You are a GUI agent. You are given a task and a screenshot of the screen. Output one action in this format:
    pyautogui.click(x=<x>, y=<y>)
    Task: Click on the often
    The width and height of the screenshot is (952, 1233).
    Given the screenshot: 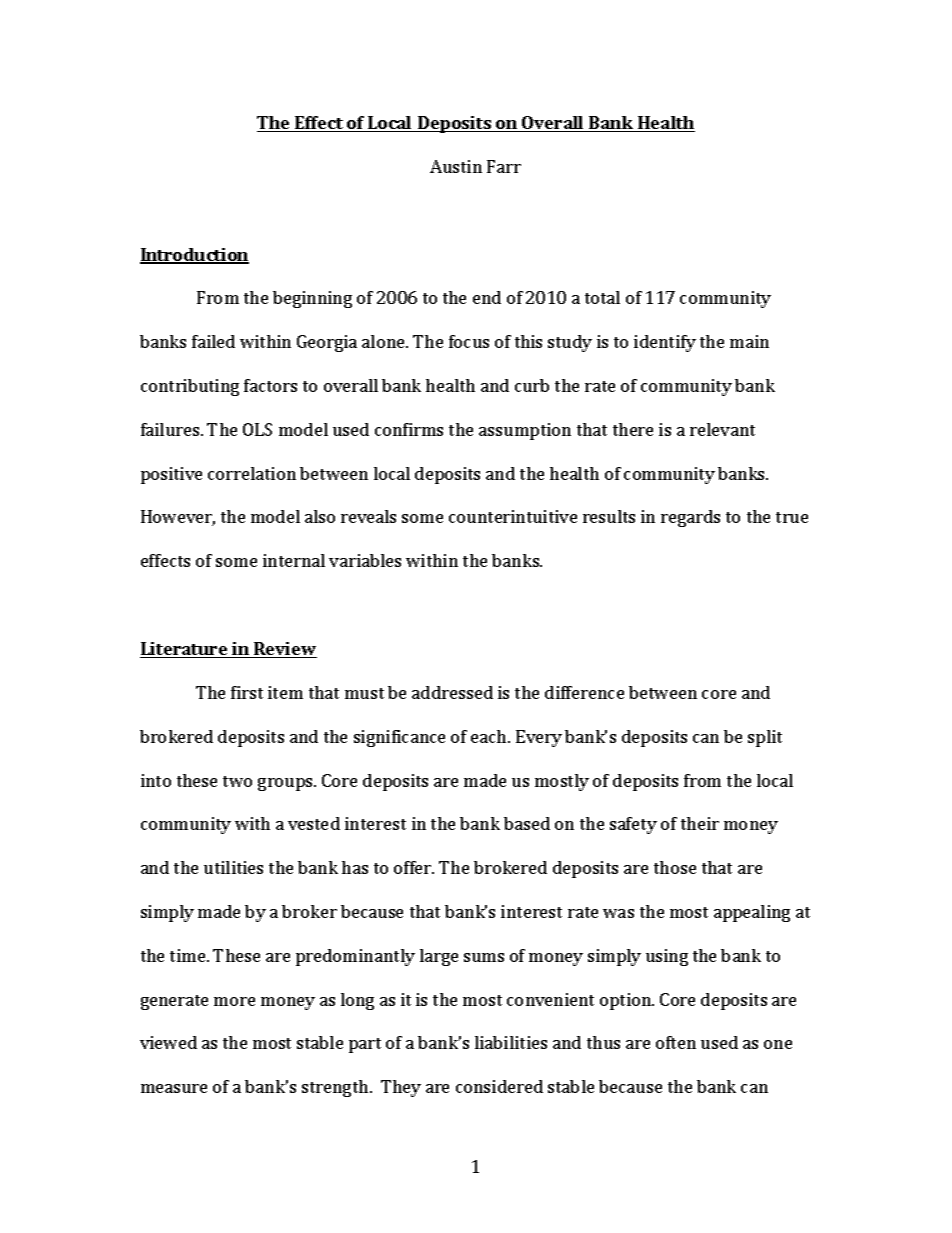 What is the action you would take?
    pyautogui.click(x=676, y=1042)
